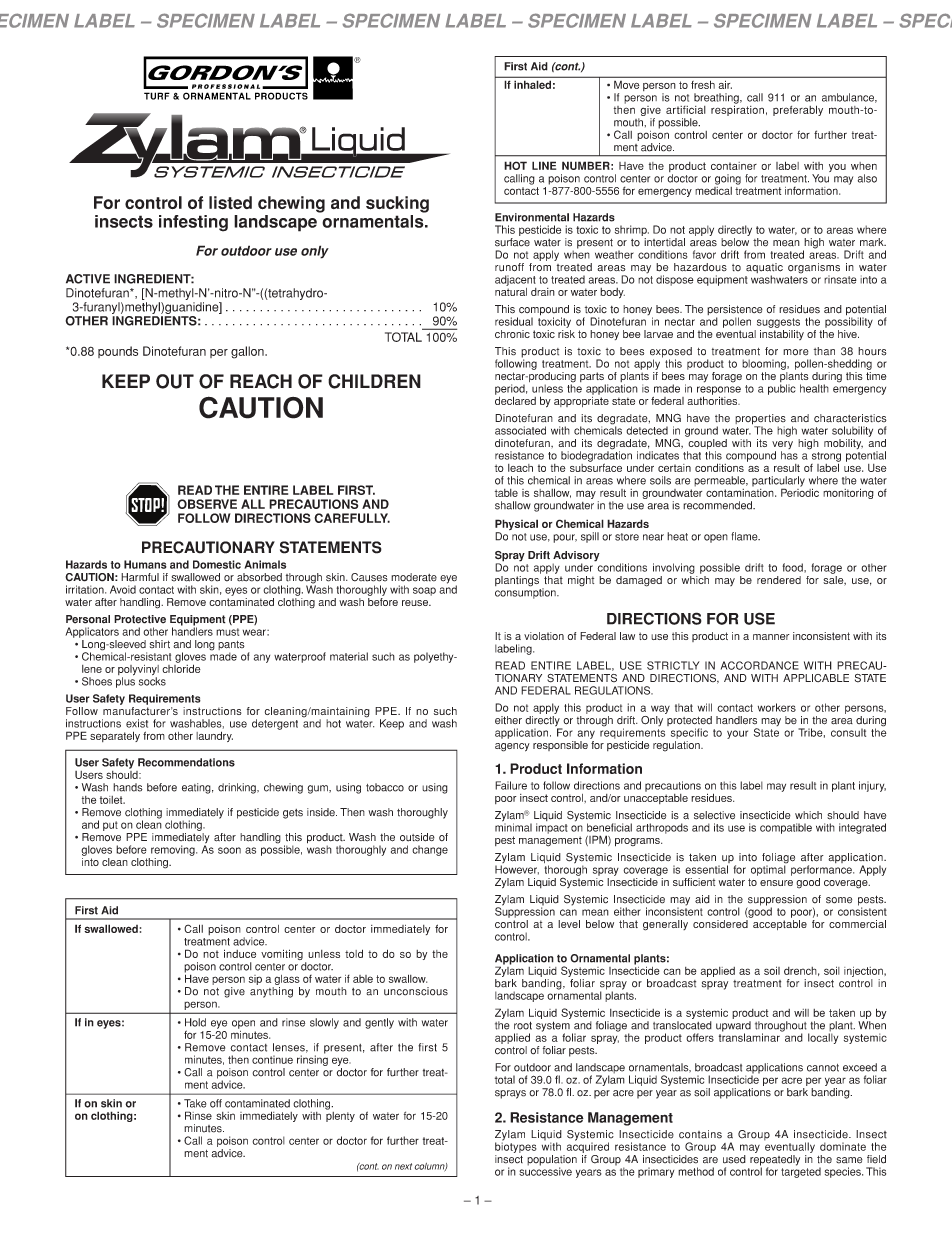  I want to click on compatible, so click(786, 828).
